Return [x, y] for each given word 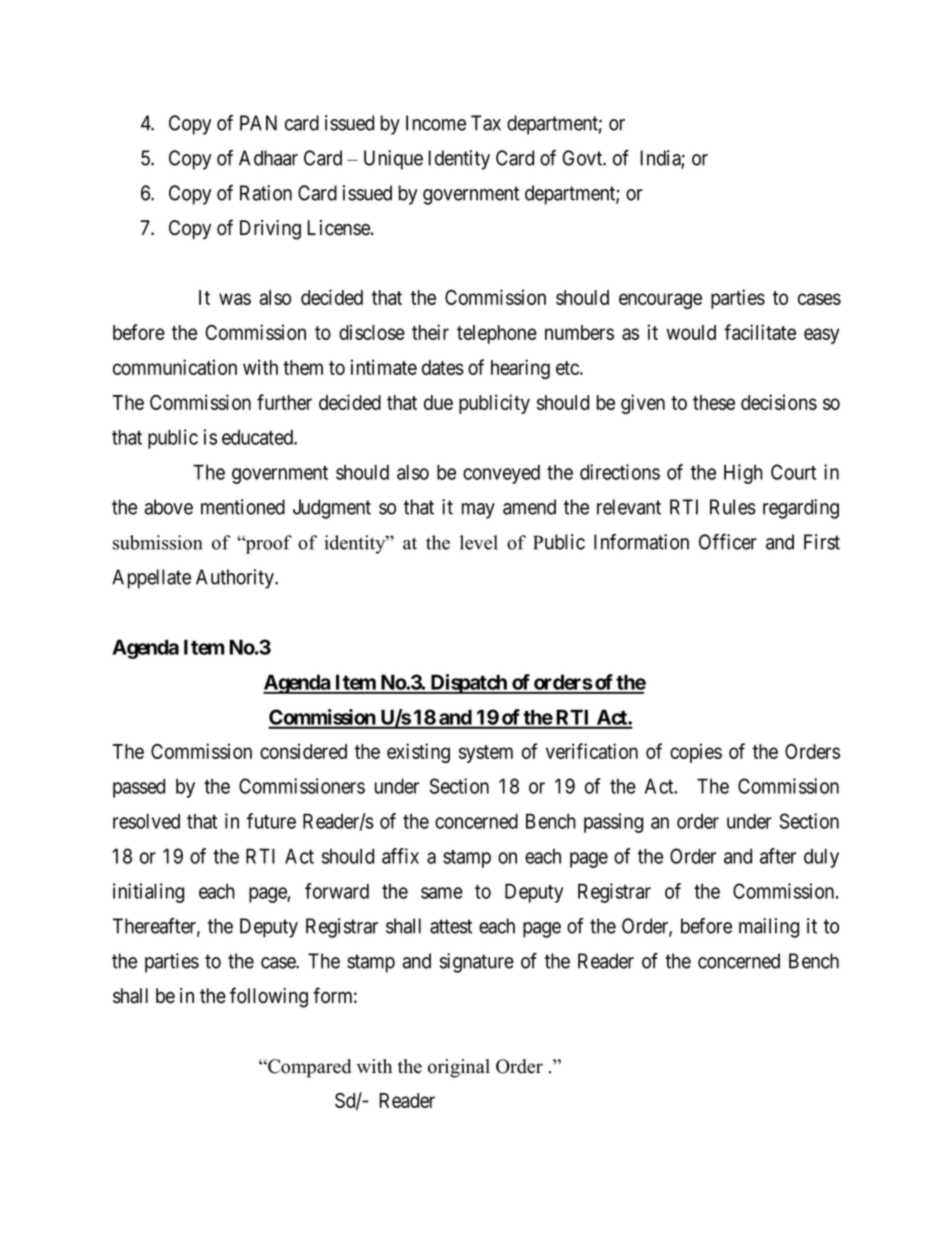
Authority [236, 579]
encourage [660, 301]
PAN [258, 123]
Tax [486, 123]
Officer [728, 542]
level [479, 542]
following [269, 997]
